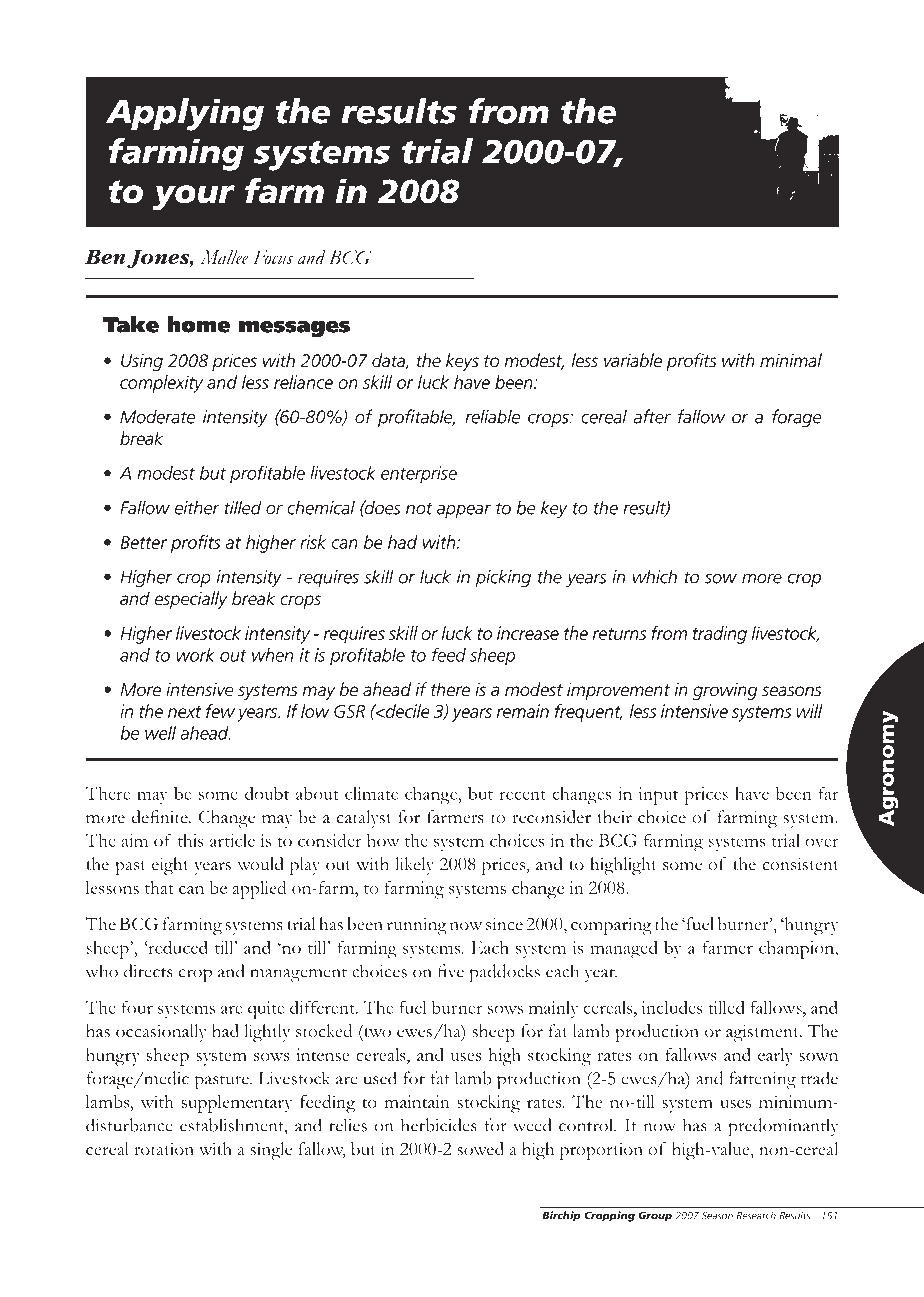 The height and width of the screenshot is (1297, 924). I want to click on sowed, so click(480, 1149).
